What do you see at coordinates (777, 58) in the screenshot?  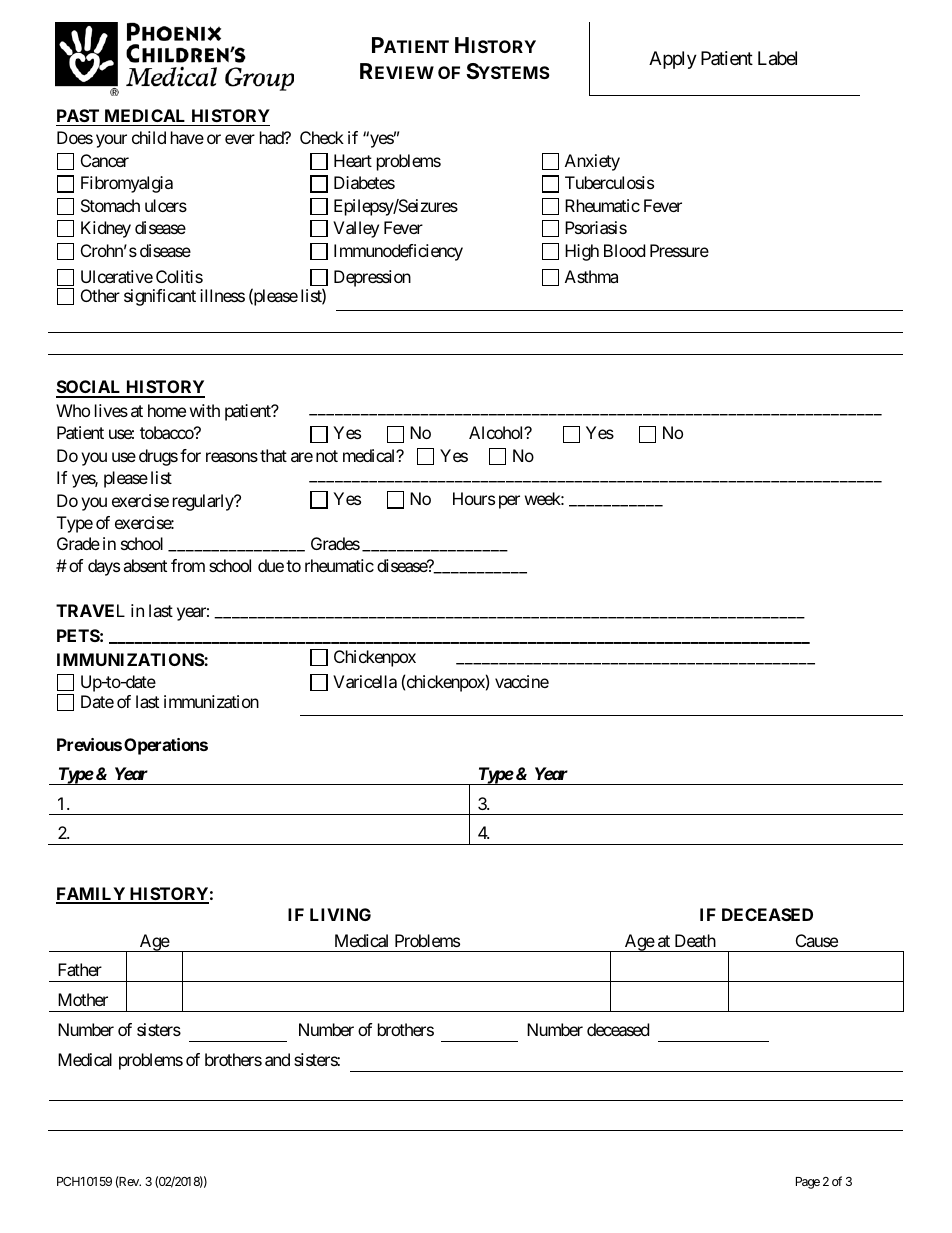 I see `Label` at bounding box center [777, 58].
